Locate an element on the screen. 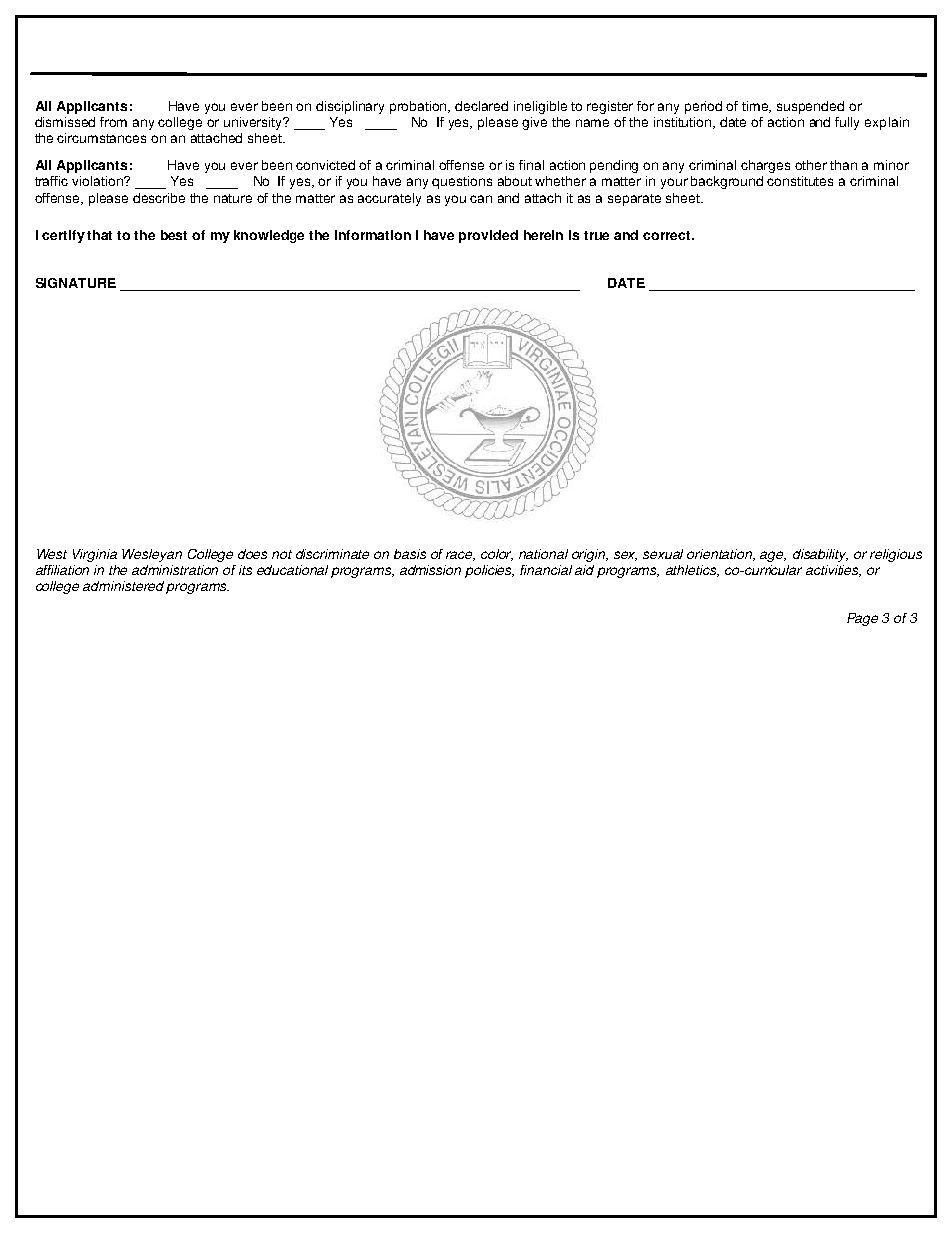 This screenshot has width=952, height=1233. administered is located at coordinates (123, 586).
